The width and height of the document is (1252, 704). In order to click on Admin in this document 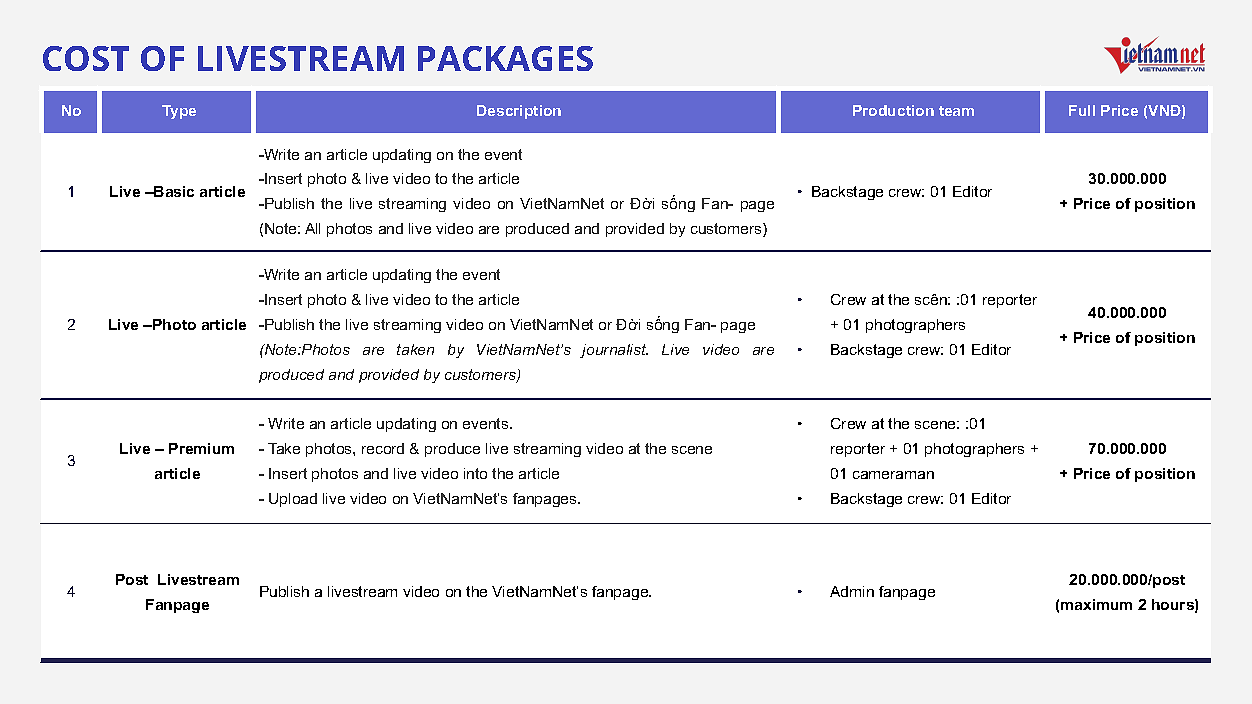, I will do `click(852, 591)`.
